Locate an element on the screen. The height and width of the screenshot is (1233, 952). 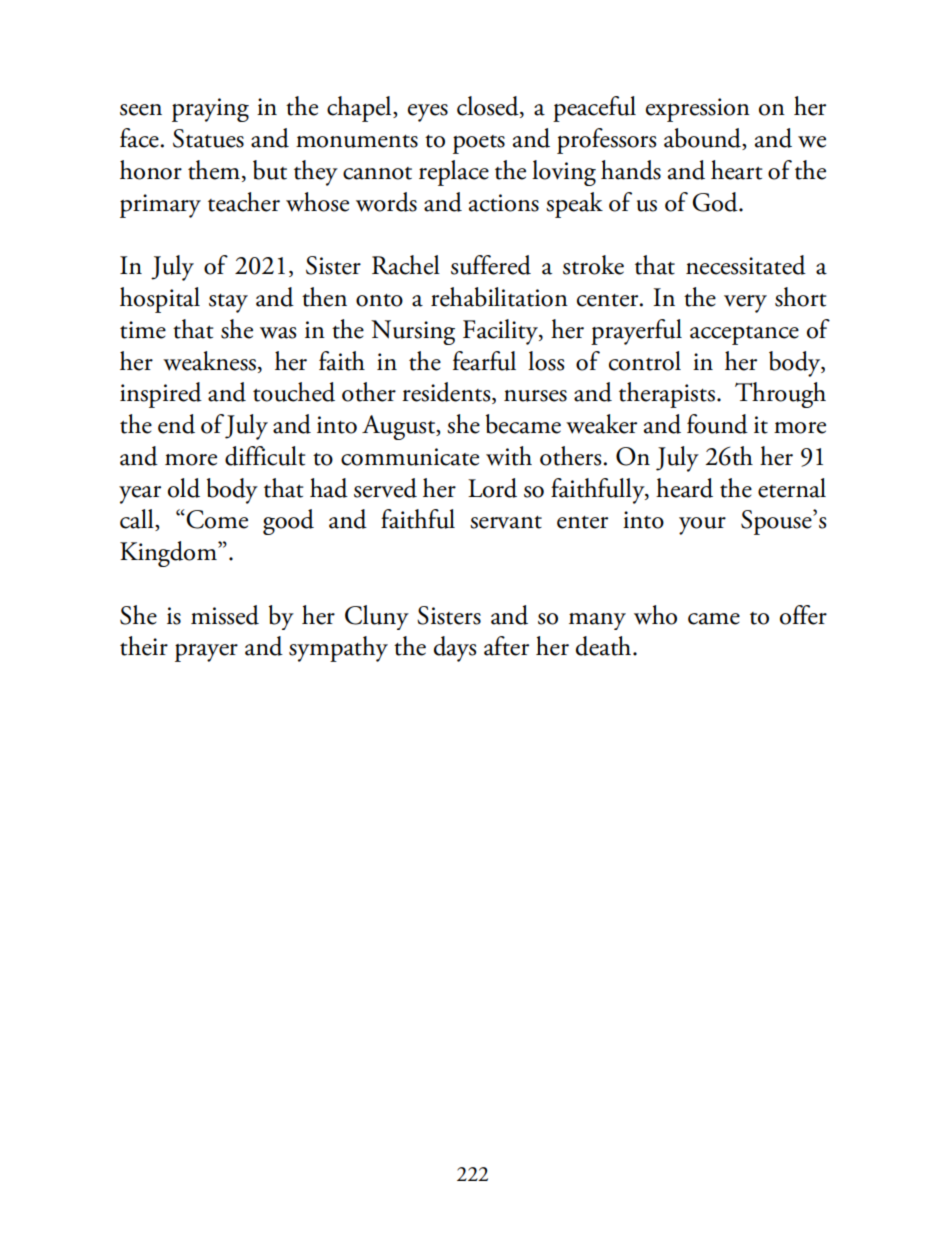
Facility is located at coordinates (501, 332).
